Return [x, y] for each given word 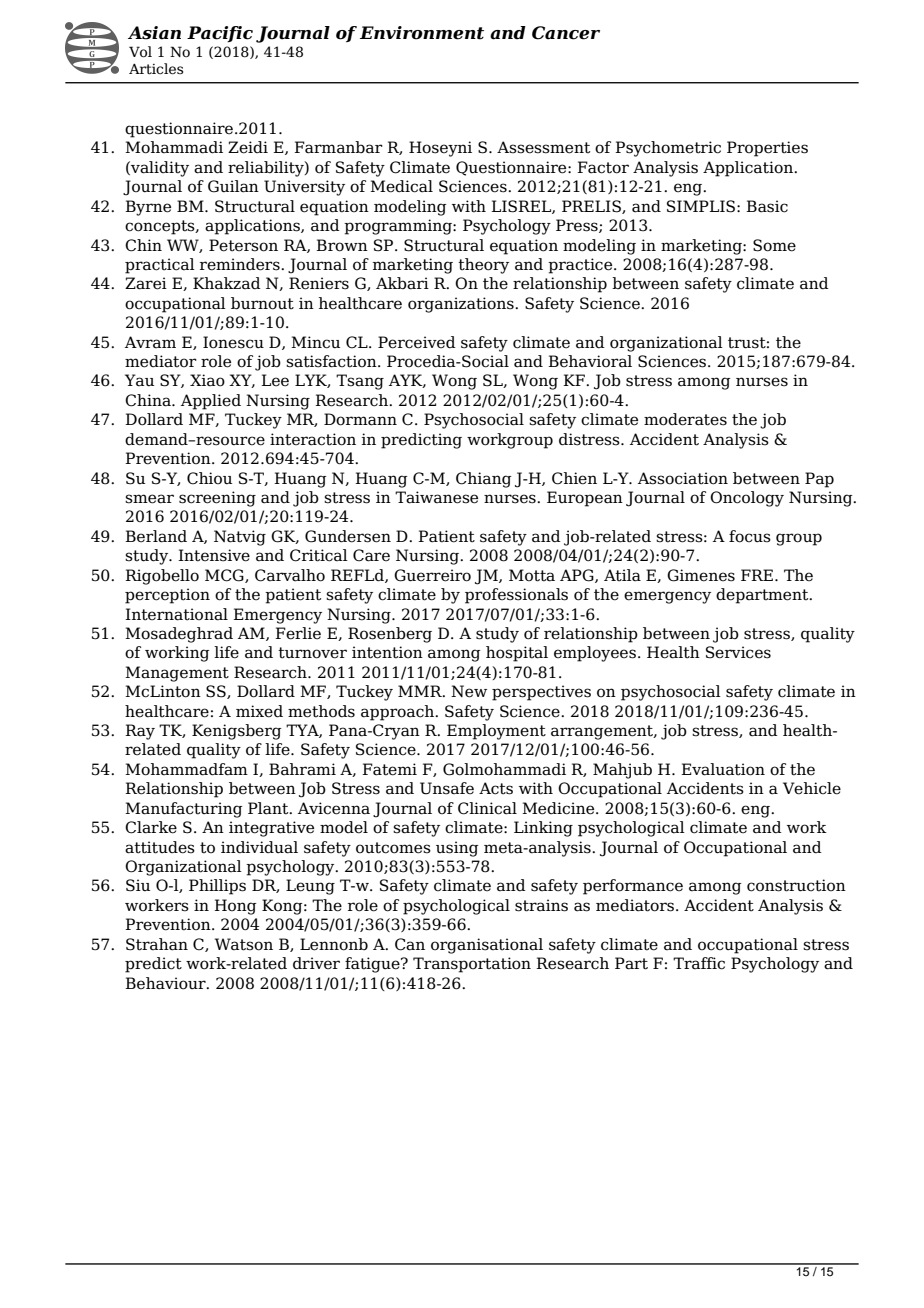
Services [738, 652]
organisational [487, 946]
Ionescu [233, 342]
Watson [244, 944]
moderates [685, 419]
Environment [422, 33]
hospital [517, 654]
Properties [767, 149]
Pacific [220, 34]
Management [177, 674]
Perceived [417, 342]
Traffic [699, 963]
